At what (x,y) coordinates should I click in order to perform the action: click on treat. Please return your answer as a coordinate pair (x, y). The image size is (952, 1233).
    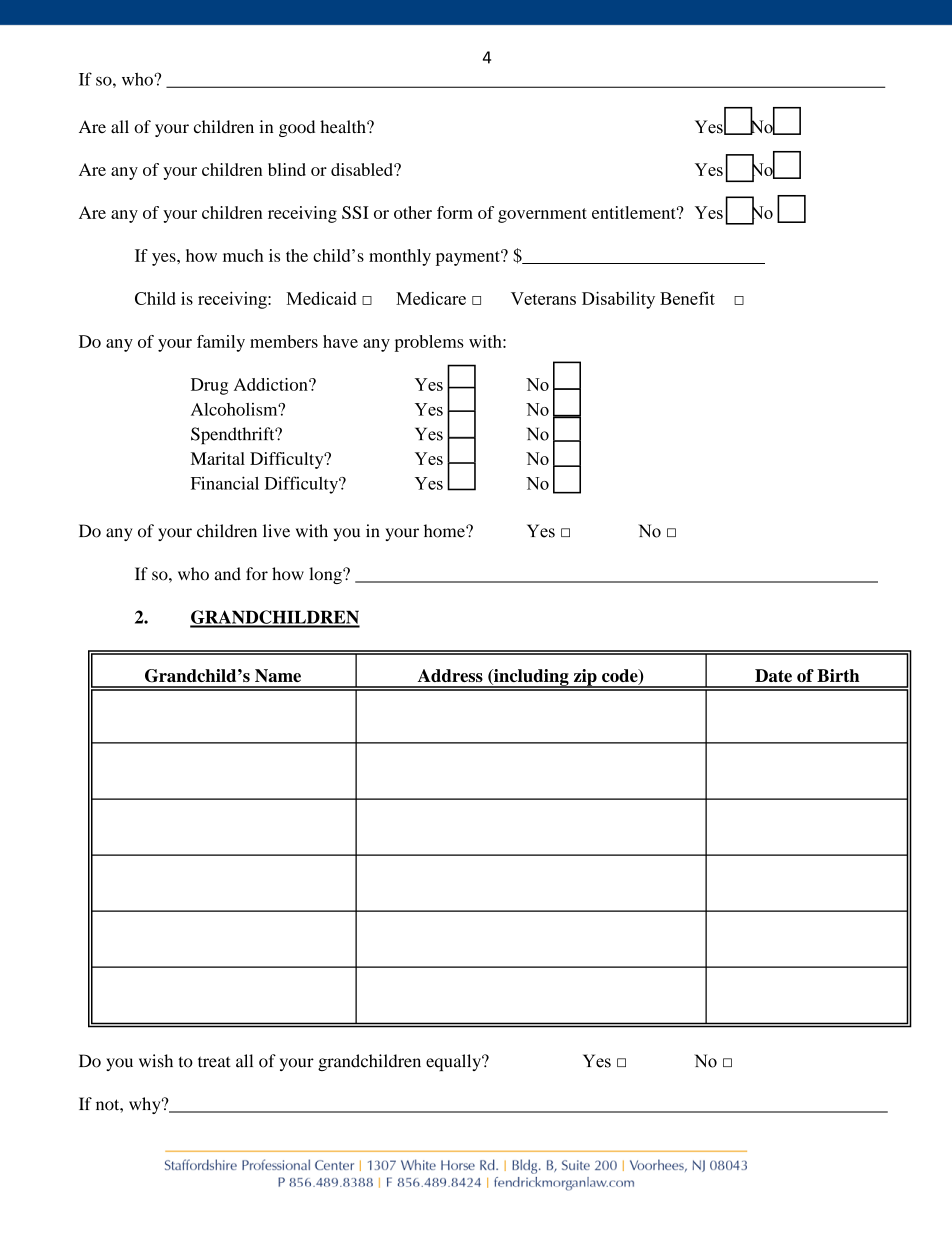
    Looking at the image, I should click on (214, 1062).
